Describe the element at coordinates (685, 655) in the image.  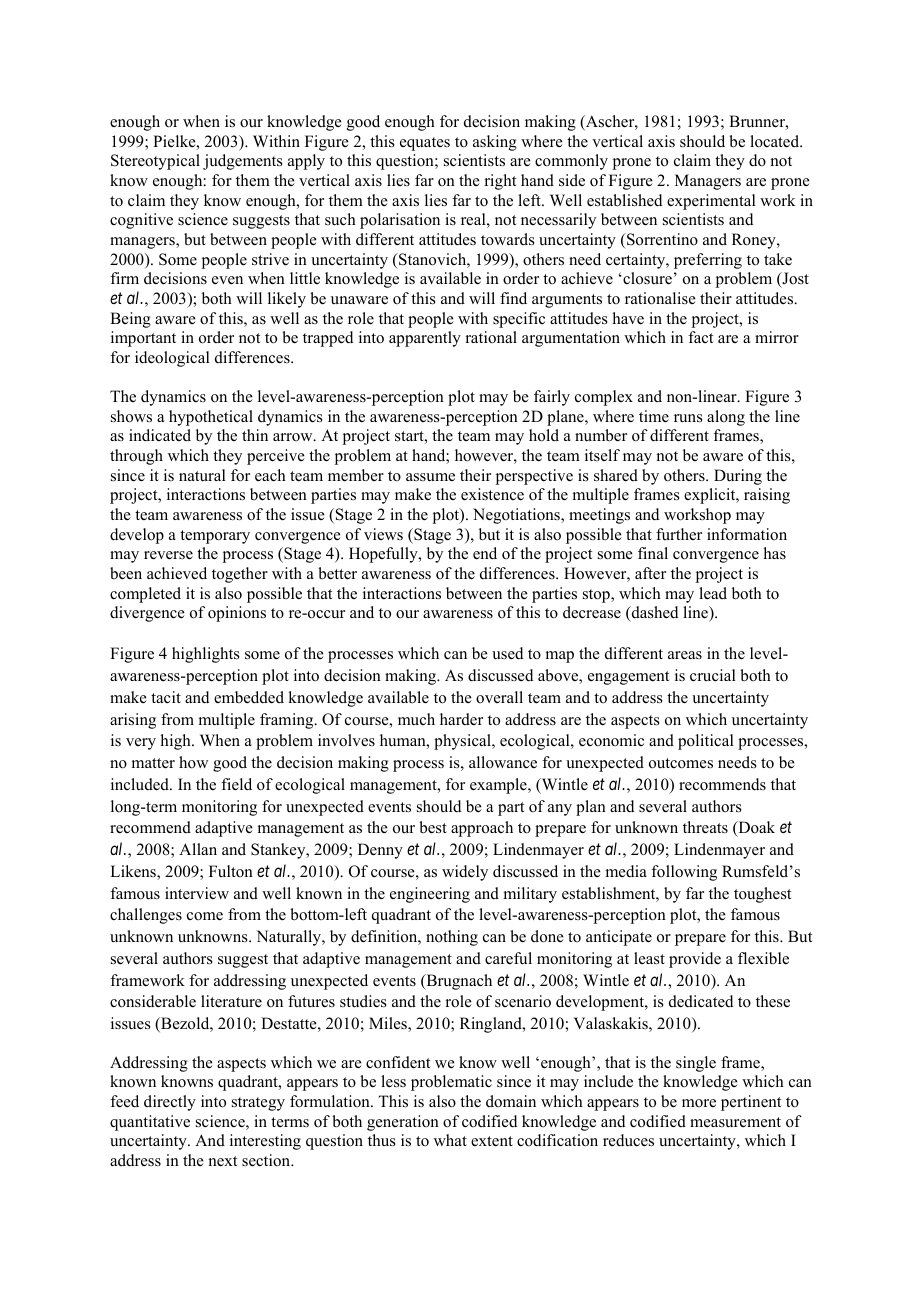
I see `areas` at that location.
